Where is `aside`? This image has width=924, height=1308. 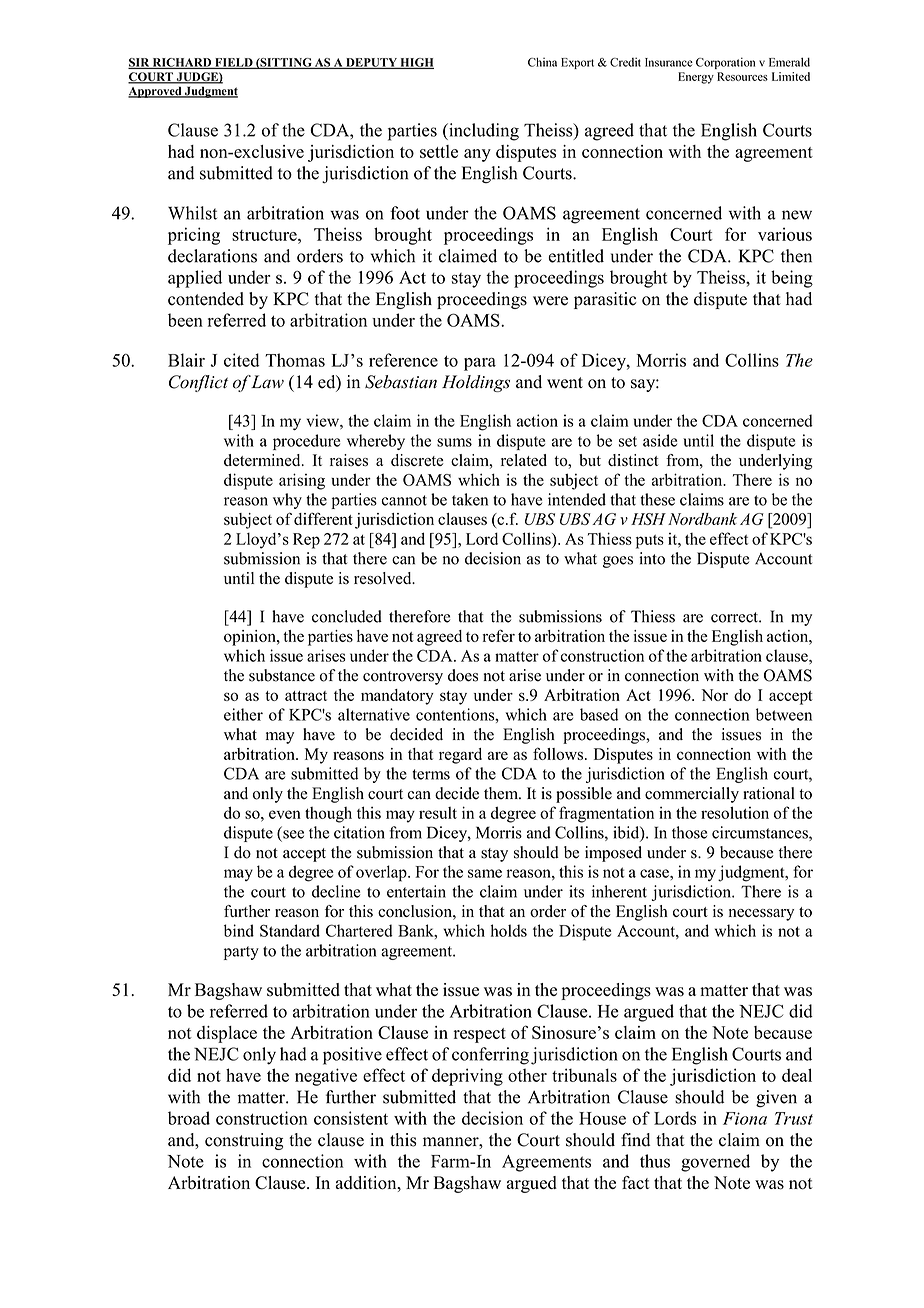
aside is located at coordinates (660, 440).
